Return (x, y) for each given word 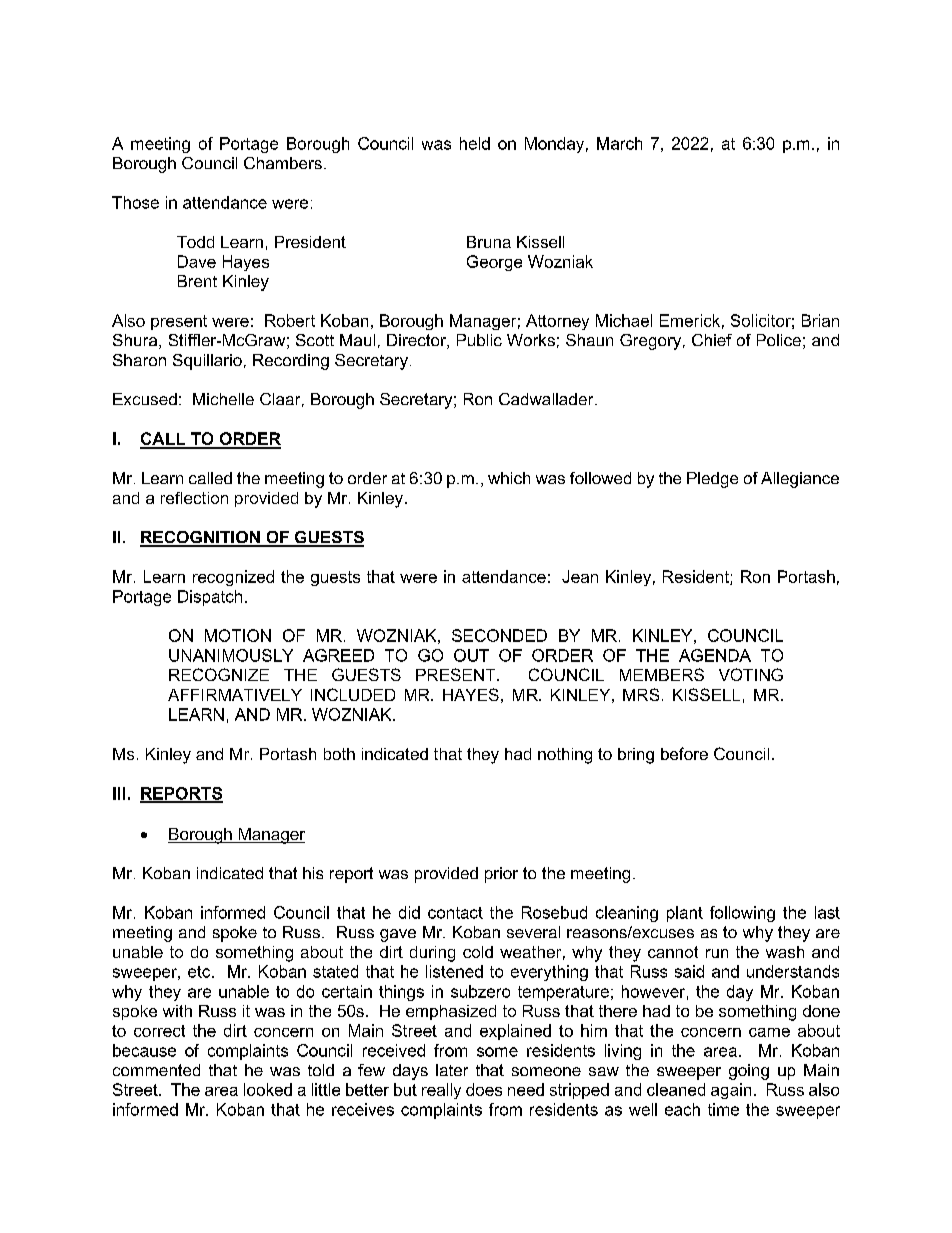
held (475, 143)
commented (156, 1070)
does (484, 1089)
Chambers (283, 163)
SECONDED (499, 635)
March (619, 143)
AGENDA (715, 655)
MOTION (238, 635)
